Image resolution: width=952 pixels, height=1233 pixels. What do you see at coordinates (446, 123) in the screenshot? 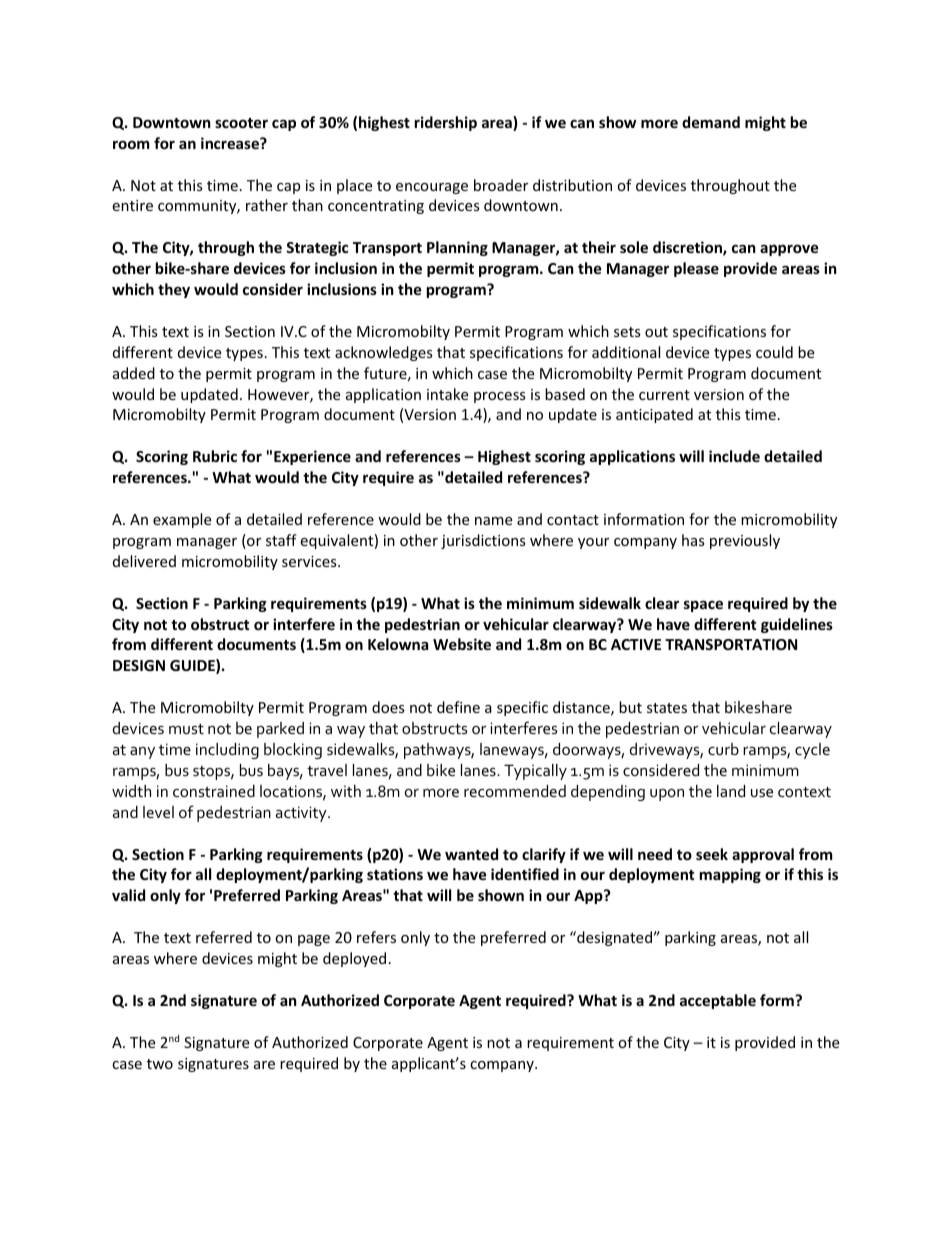
I see `ridership` at bounding box center [446, 123].
